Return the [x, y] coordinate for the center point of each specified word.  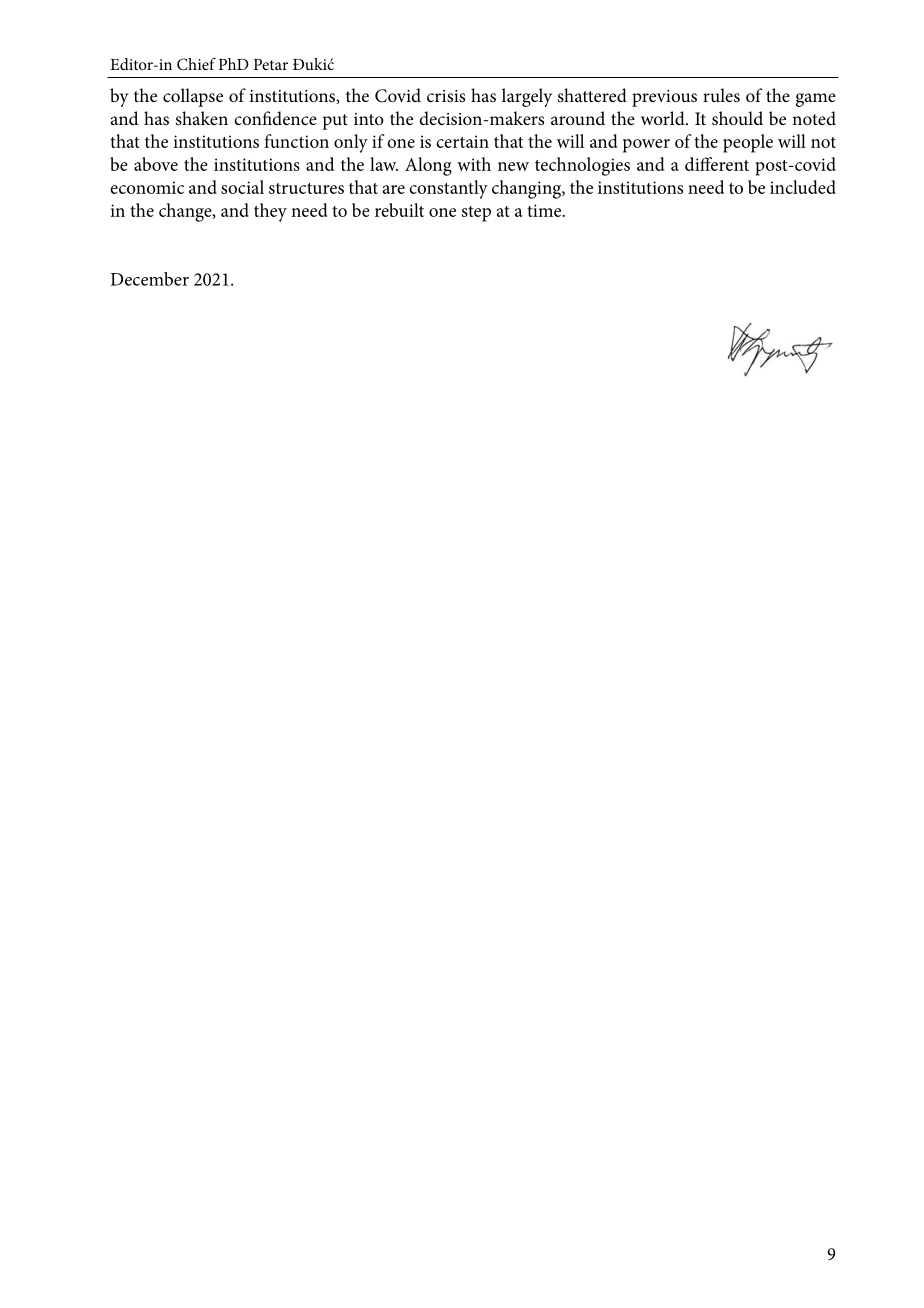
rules [721, 95]
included [803, 187]
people [748, 143]
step [476, 214]
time [545, 210]
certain [462, 141]
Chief [196, 64]
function [296, 141]
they [270, 212]
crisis [446, 96]
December [150, 279]
